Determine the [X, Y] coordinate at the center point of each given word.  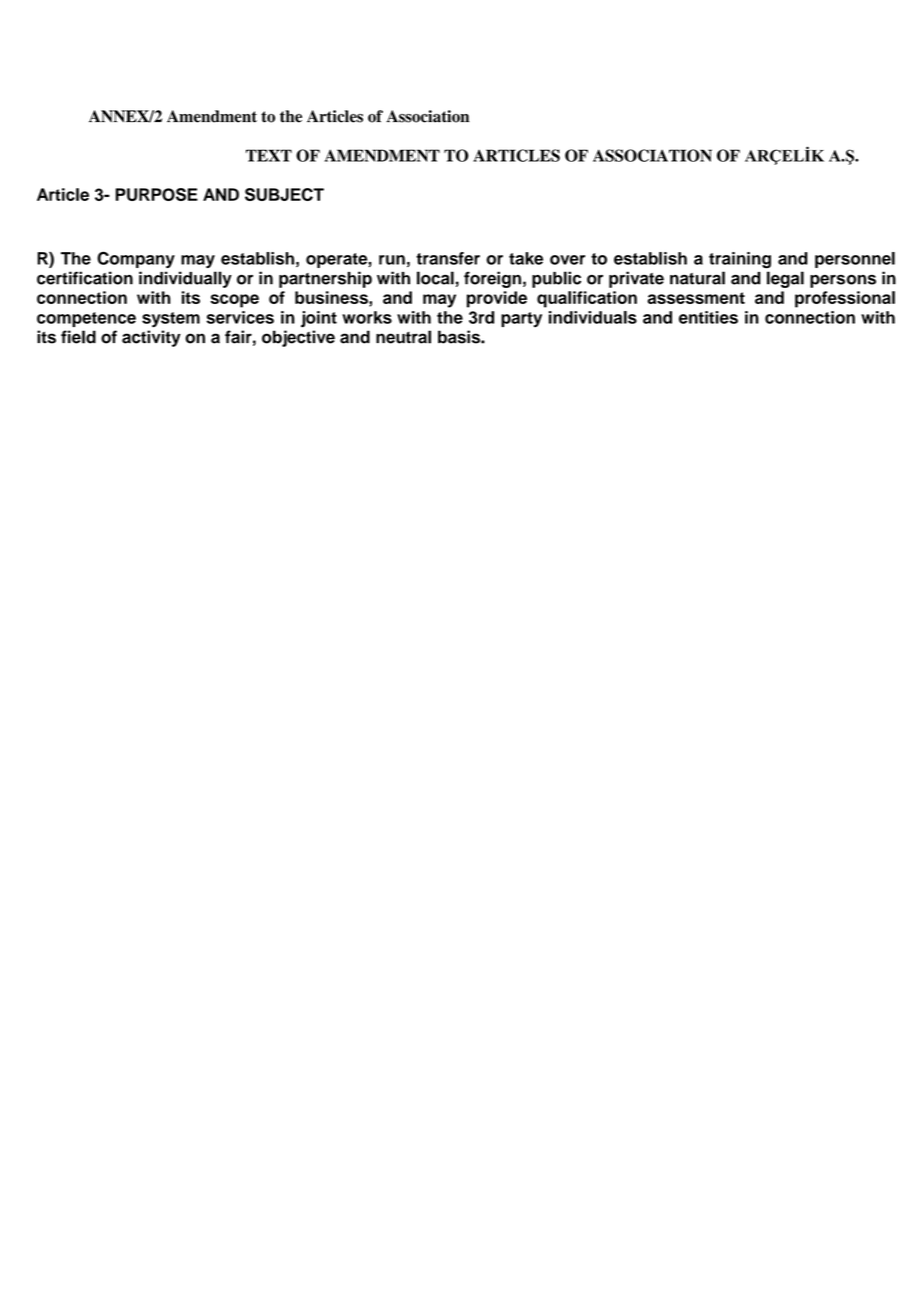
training [740, 260]
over [567, 260]
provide [497, 299]
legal [785, 279]
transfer [448, 258]
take [526, 258]
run [392, 260]
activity [151, 338]
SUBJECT [284, 194]
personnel [855, 260]
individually [185, 279]
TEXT [269, 155]
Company [136, 259]
